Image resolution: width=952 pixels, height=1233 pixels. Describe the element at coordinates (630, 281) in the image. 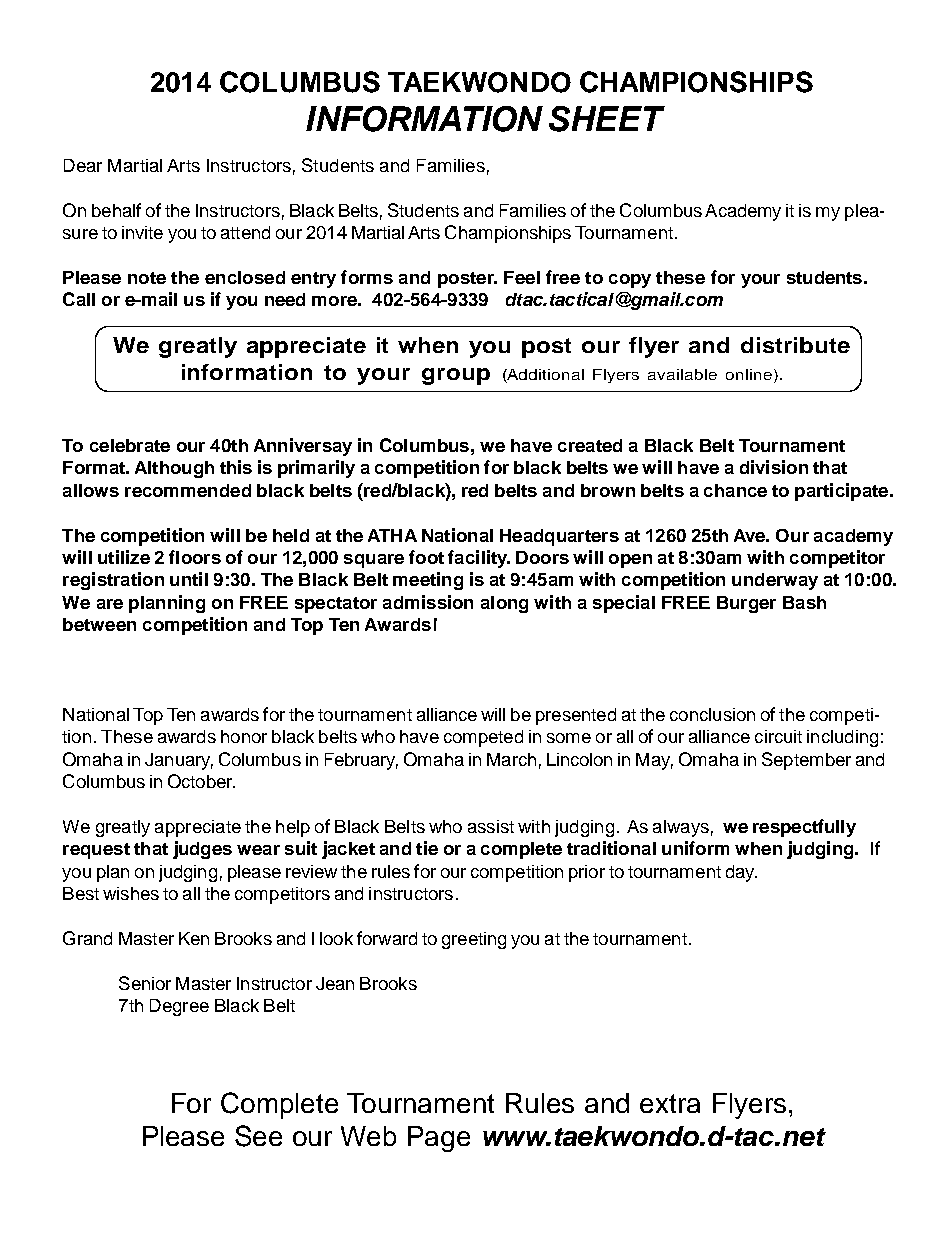

I see `copy` at that location.
